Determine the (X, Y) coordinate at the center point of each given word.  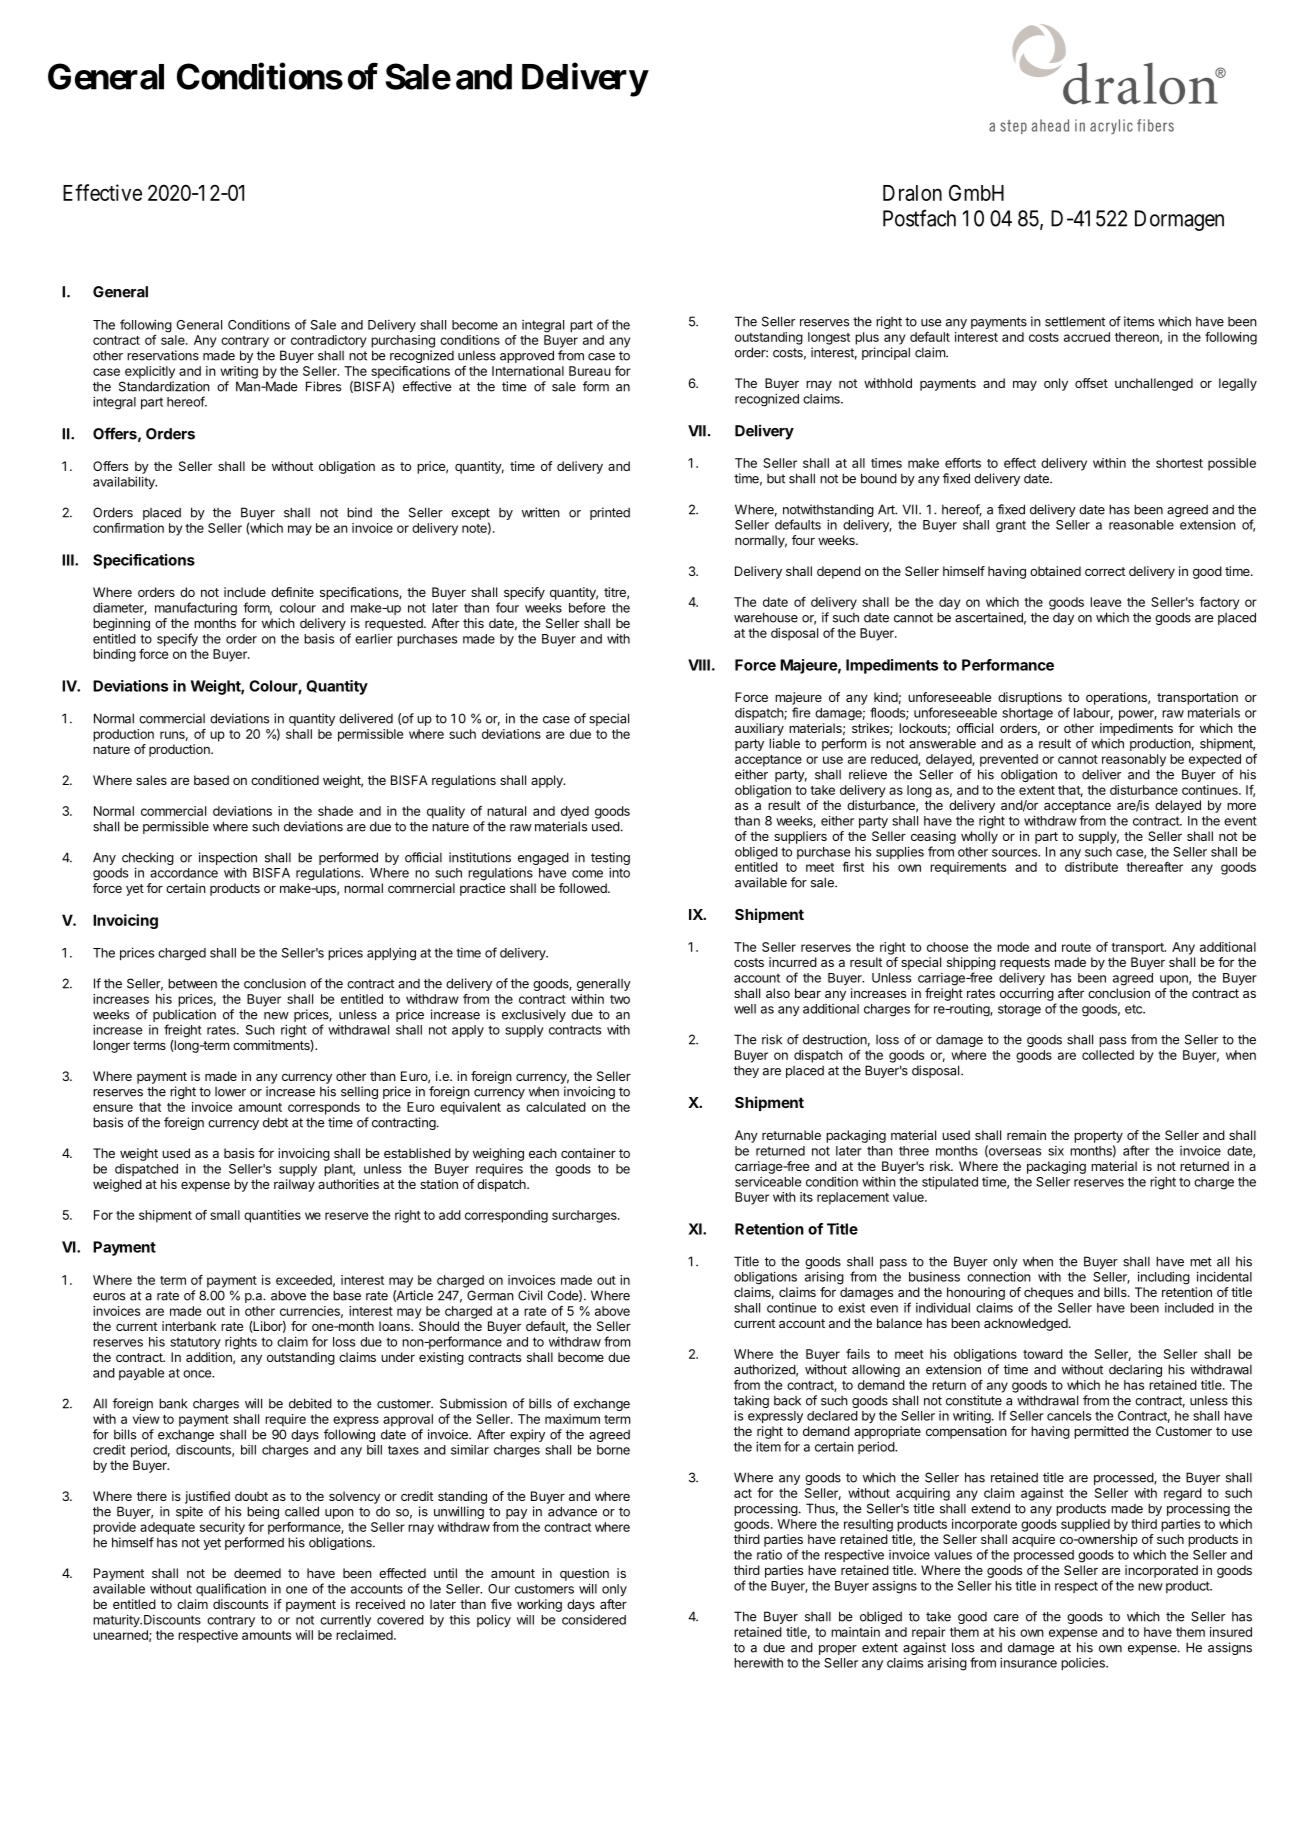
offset (1091, 383)
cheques (1048, 1293)
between (192, 983)
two (620, 999)
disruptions (1030, 698)
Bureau (590, 371)
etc (1134, 1009)
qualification (231, 1589)
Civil (530, 1295)
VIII (699, 665)
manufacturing (196, 609)
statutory (195, 1343)
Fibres (323, 386)
